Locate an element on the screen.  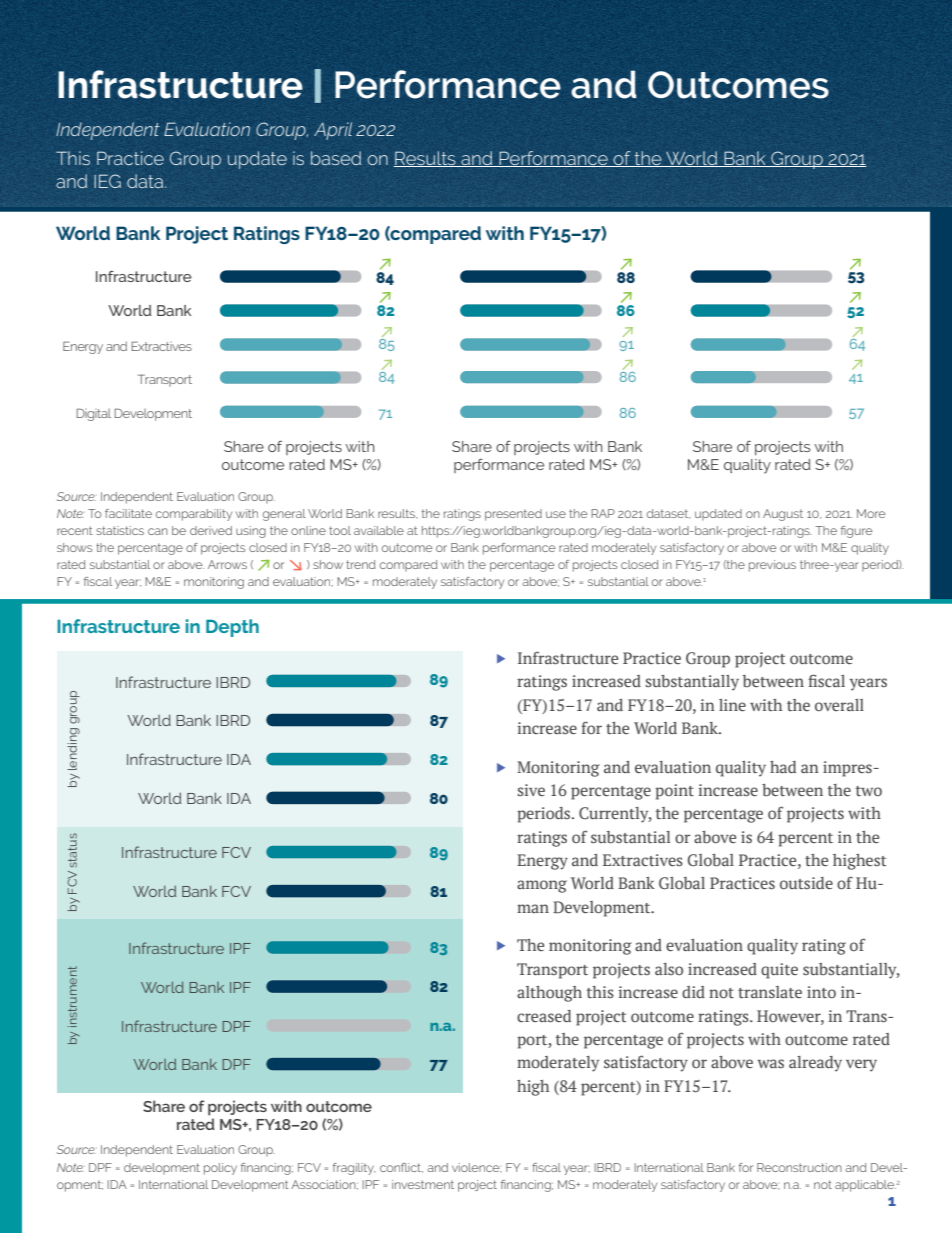
August is located at coordinates (783, 515).
